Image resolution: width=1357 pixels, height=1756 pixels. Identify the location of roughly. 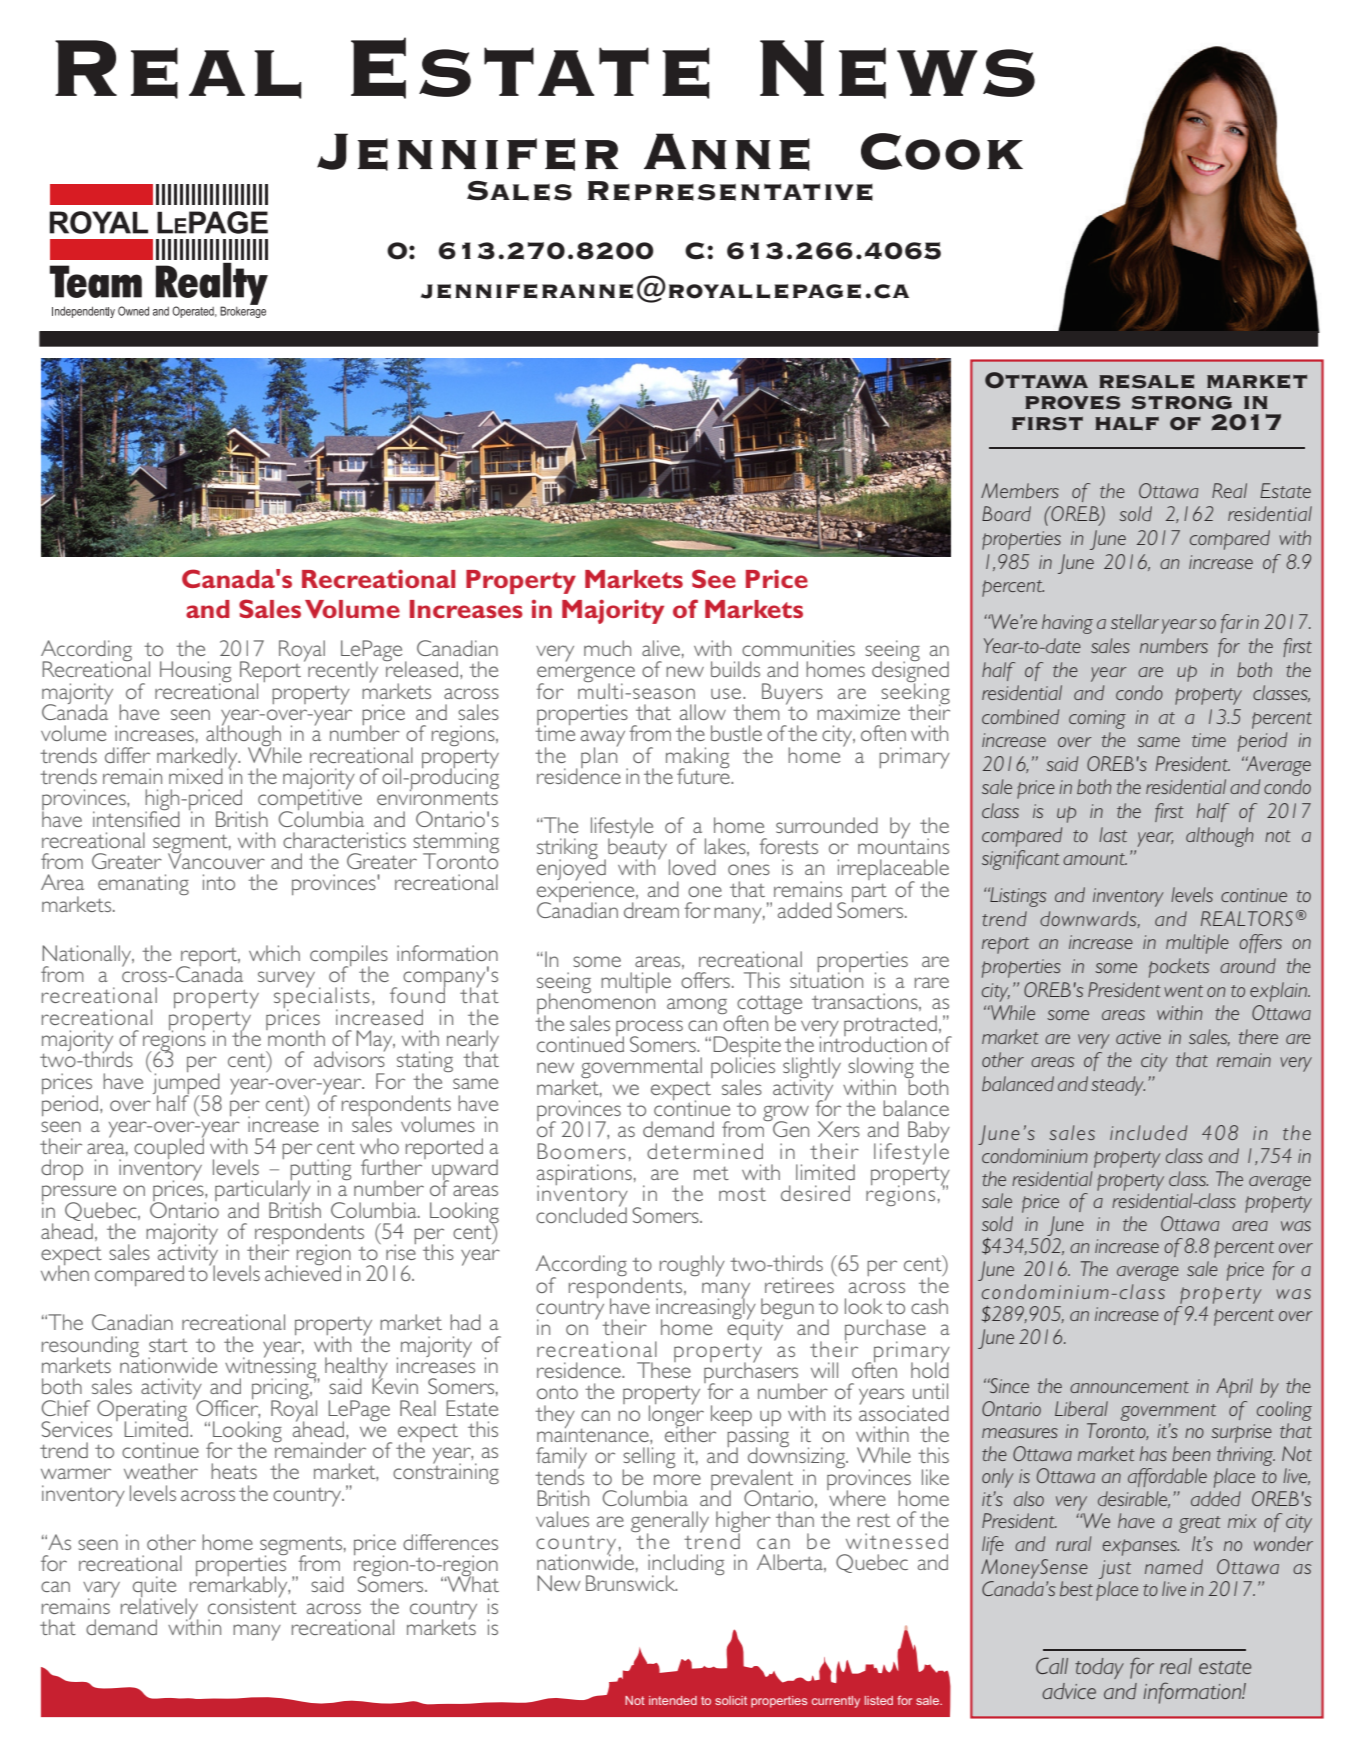
(692, 1266).
